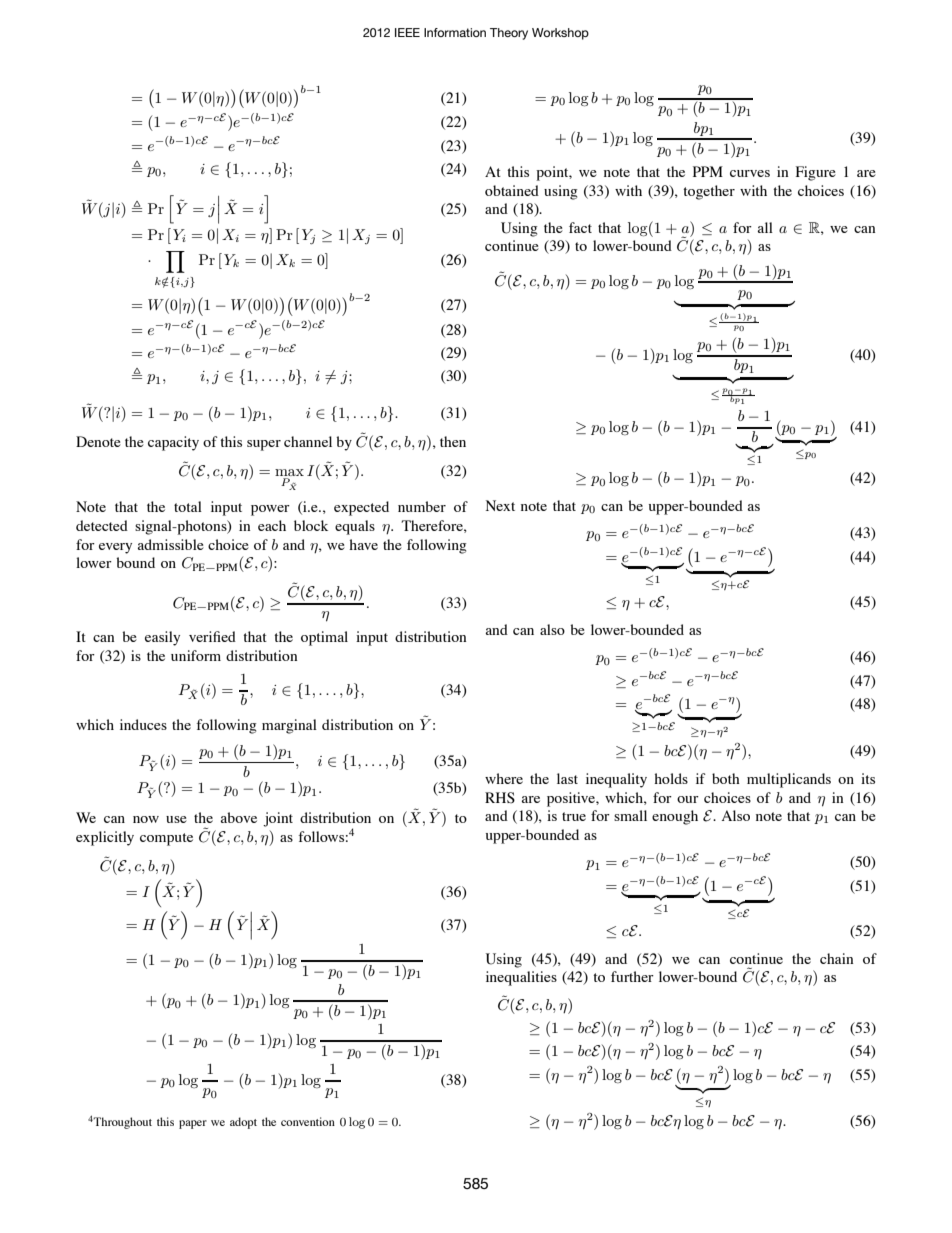 Image resolution: width=952 pixels, height=1233 pixels. What do you see at coordinates (407, 32) in the screenshot?
I see `IEEE` at bounding box center [407, 32].
